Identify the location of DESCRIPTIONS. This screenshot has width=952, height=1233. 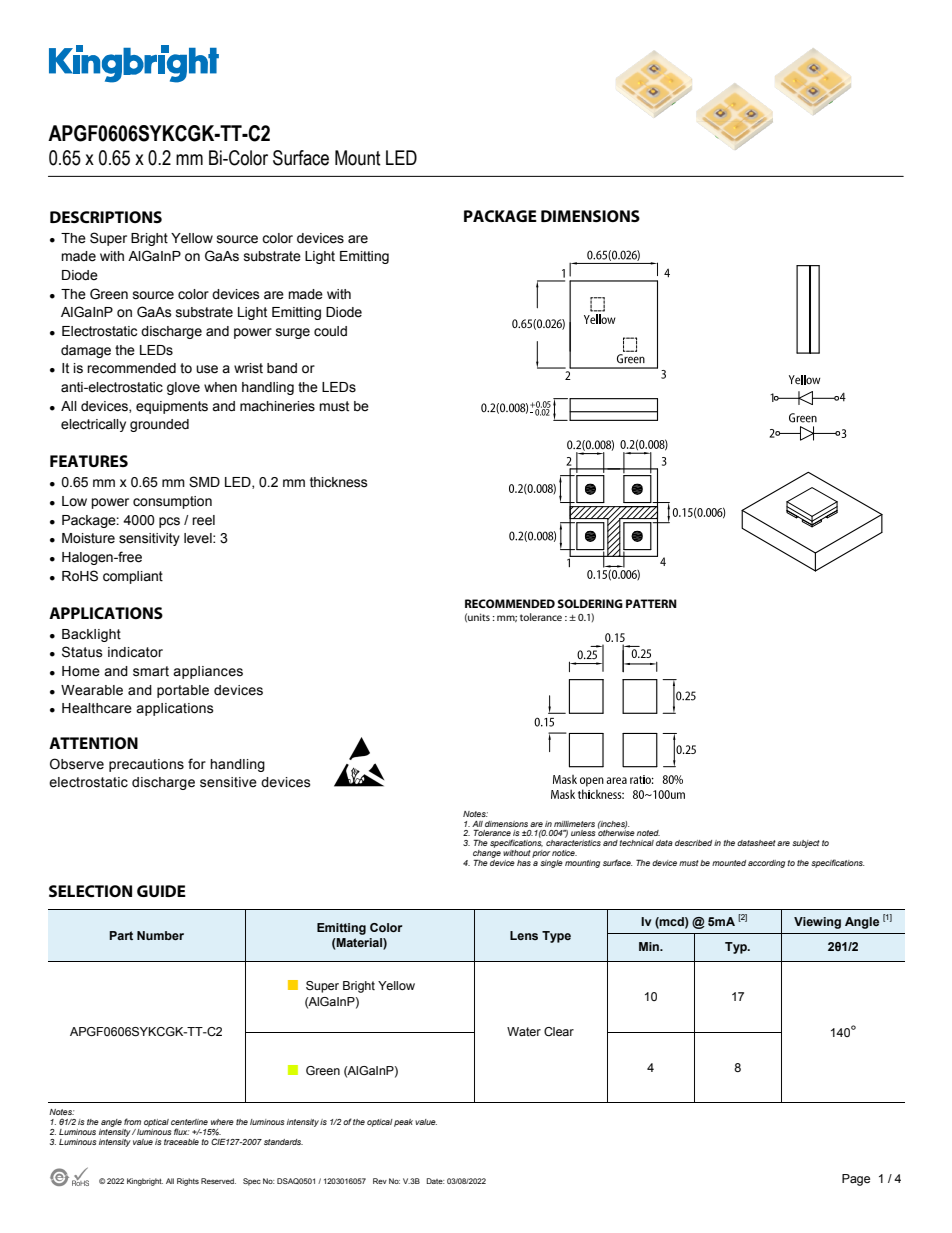
(106, 217).
